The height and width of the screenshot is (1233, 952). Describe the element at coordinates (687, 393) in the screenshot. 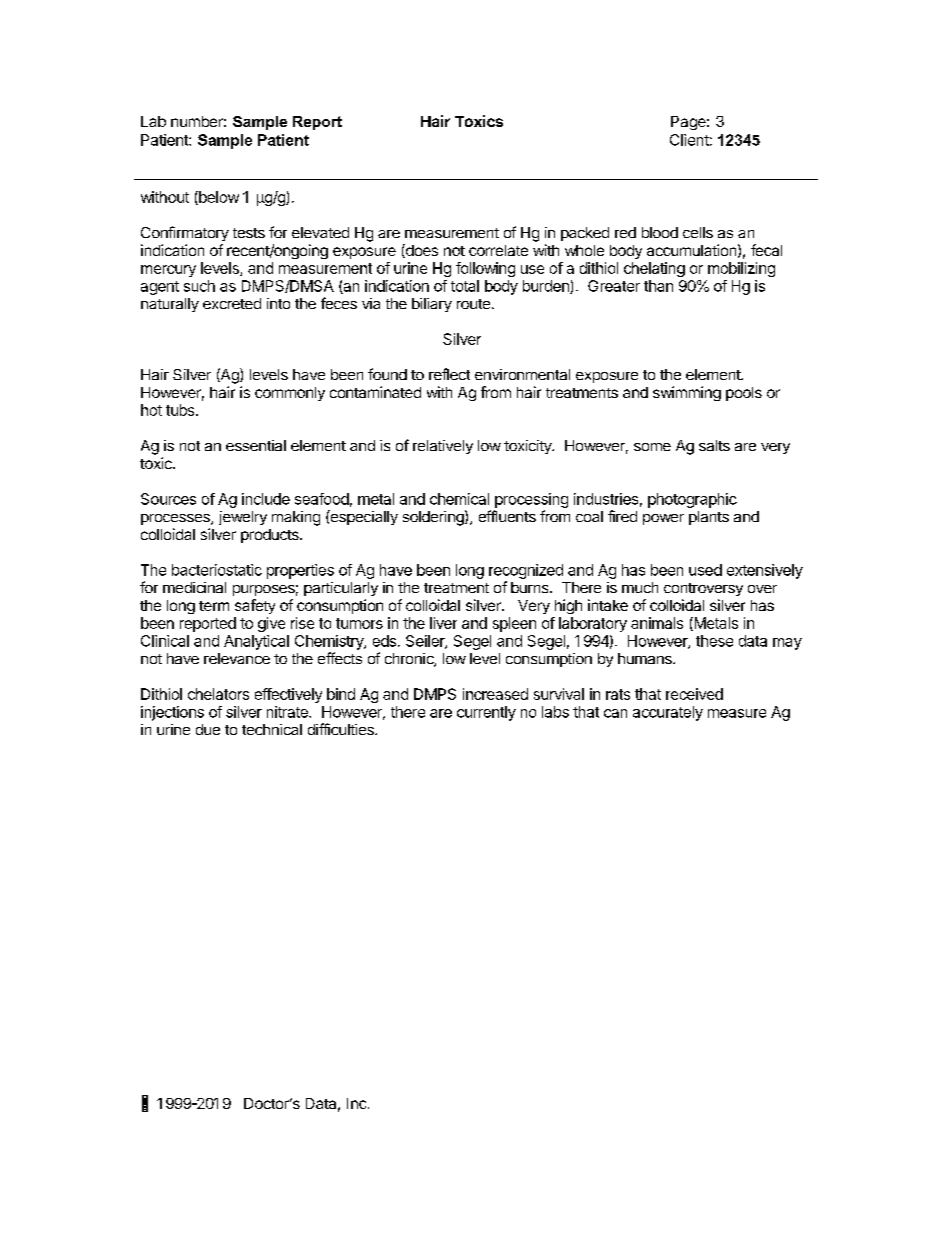

I see `swimming` at that location.
